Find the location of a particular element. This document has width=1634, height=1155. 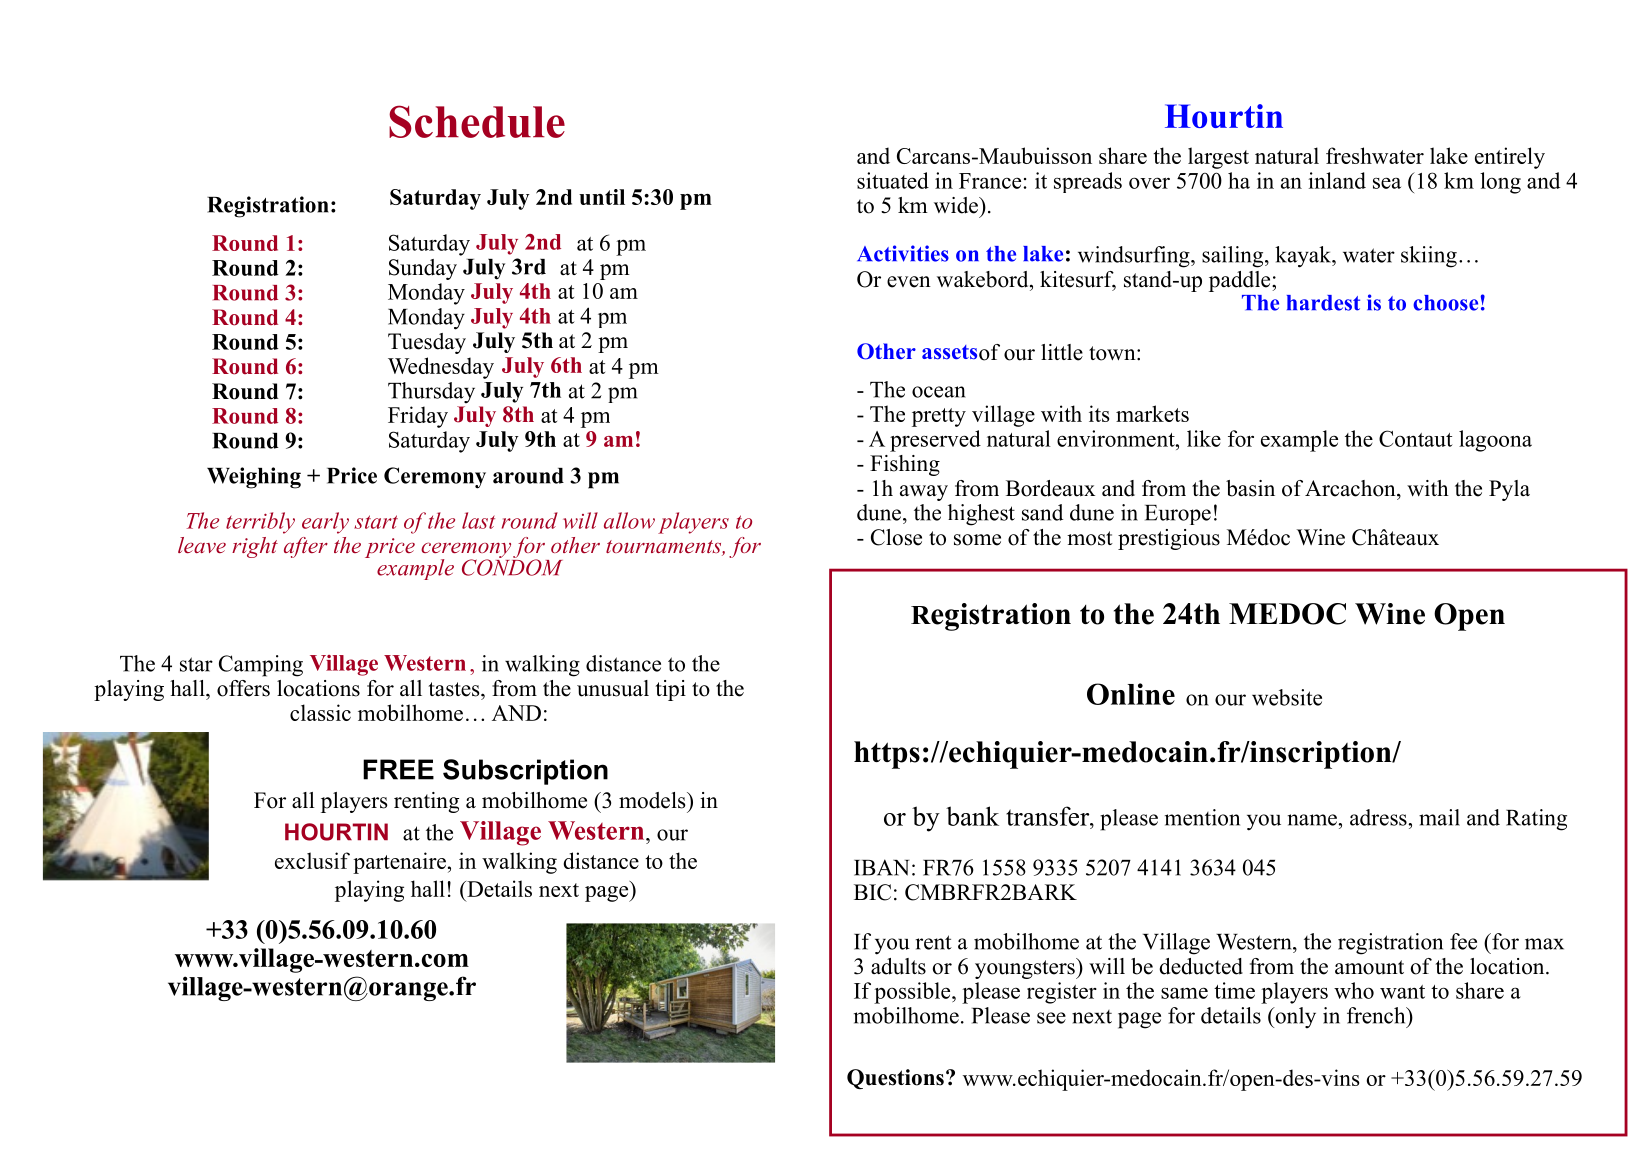

IBAN is located at coordinates (881, 867).
